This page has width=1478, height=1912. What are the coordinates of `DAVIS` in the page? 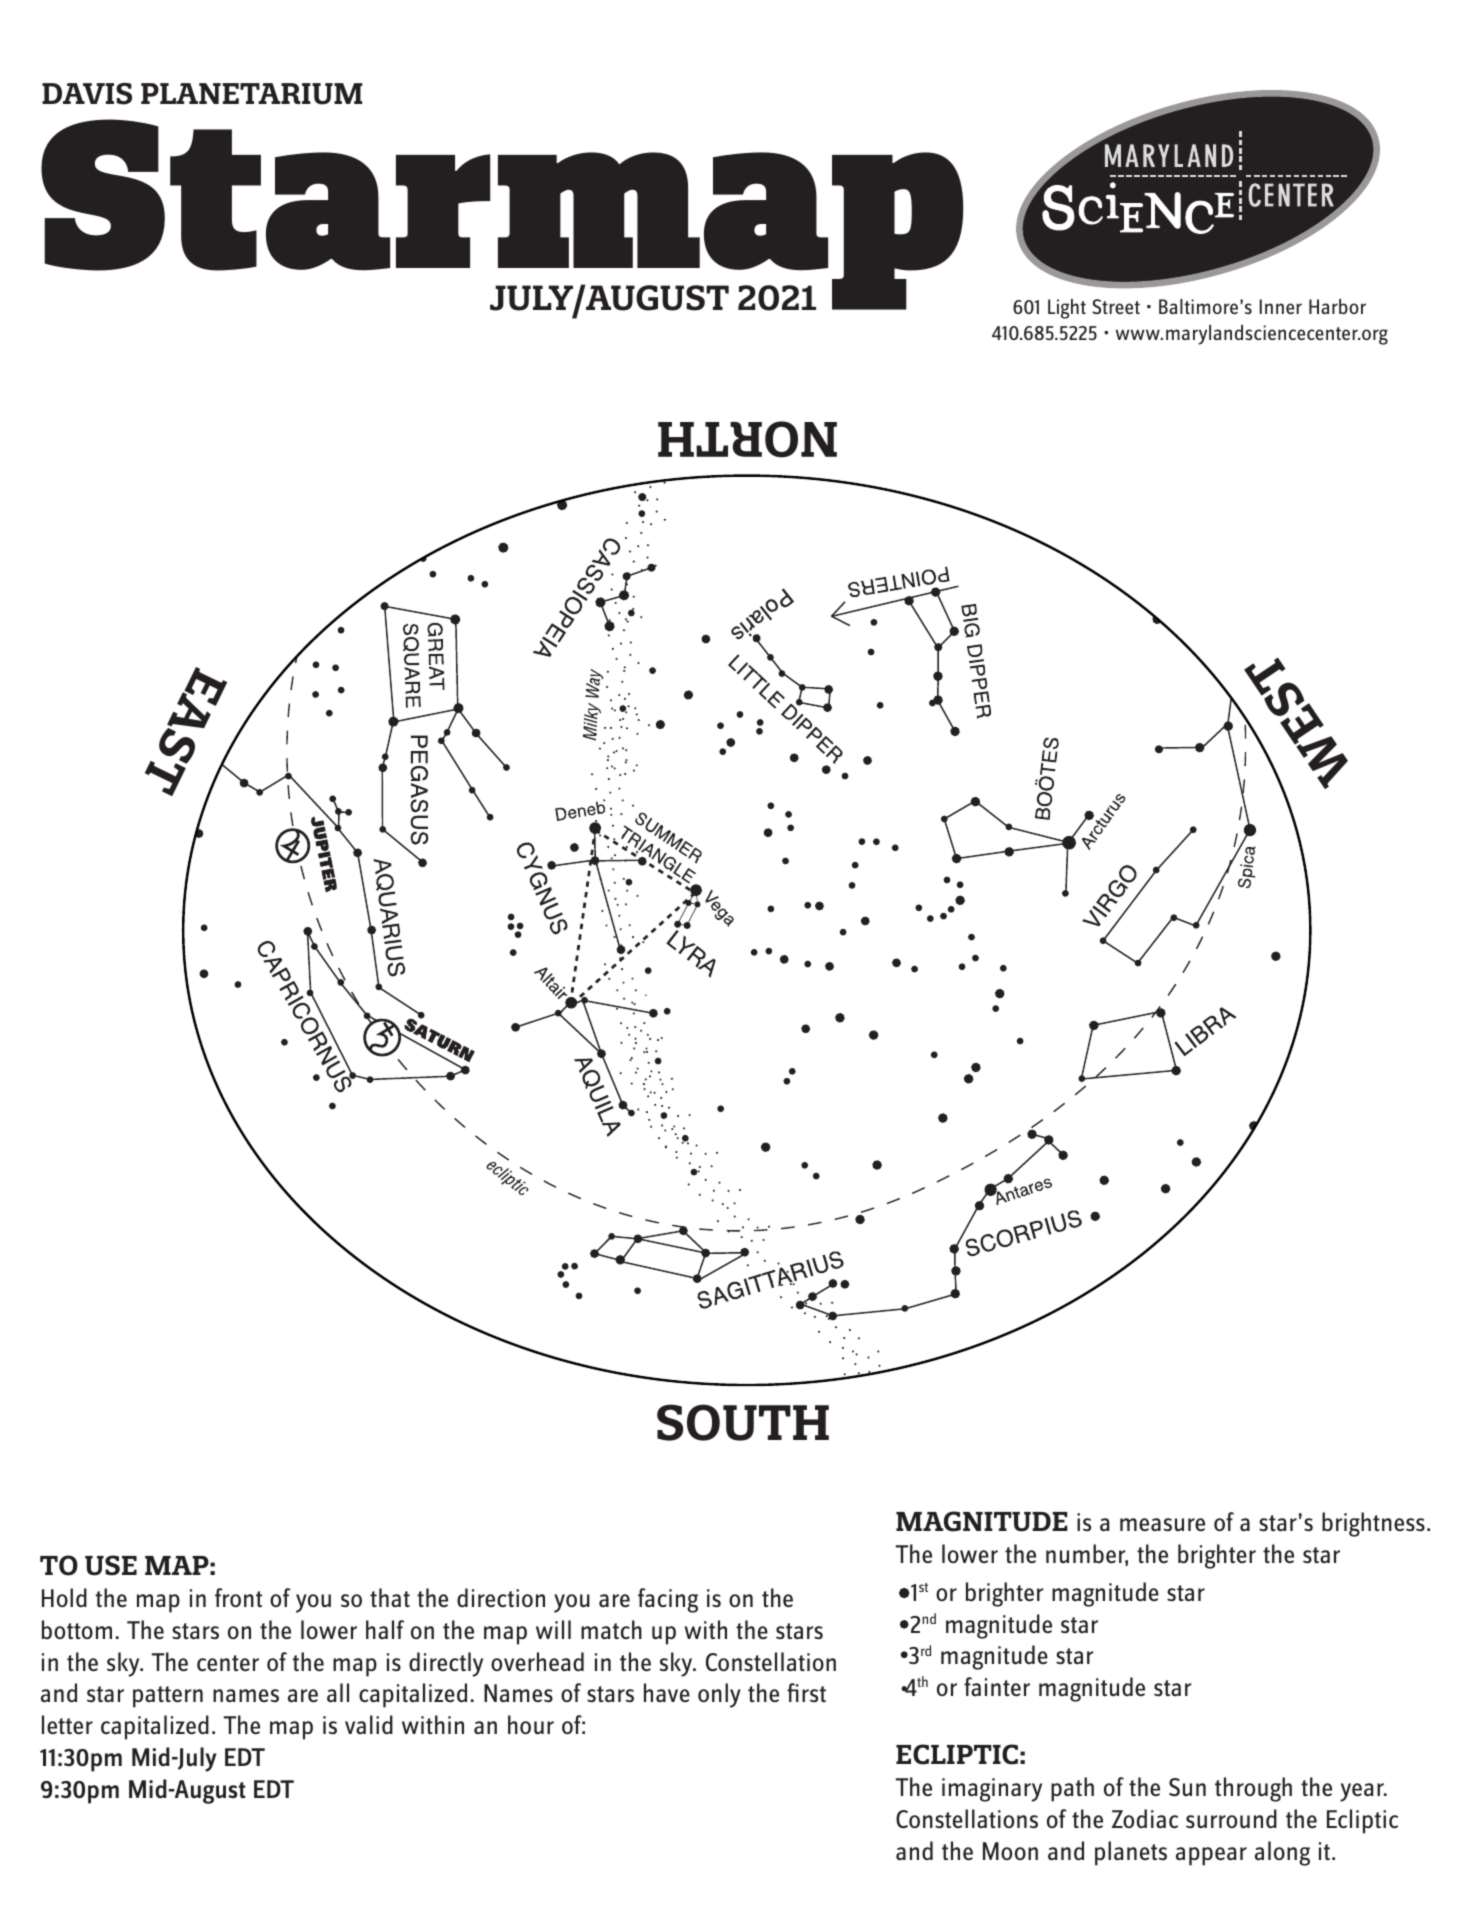 It's located at (87, 94).
